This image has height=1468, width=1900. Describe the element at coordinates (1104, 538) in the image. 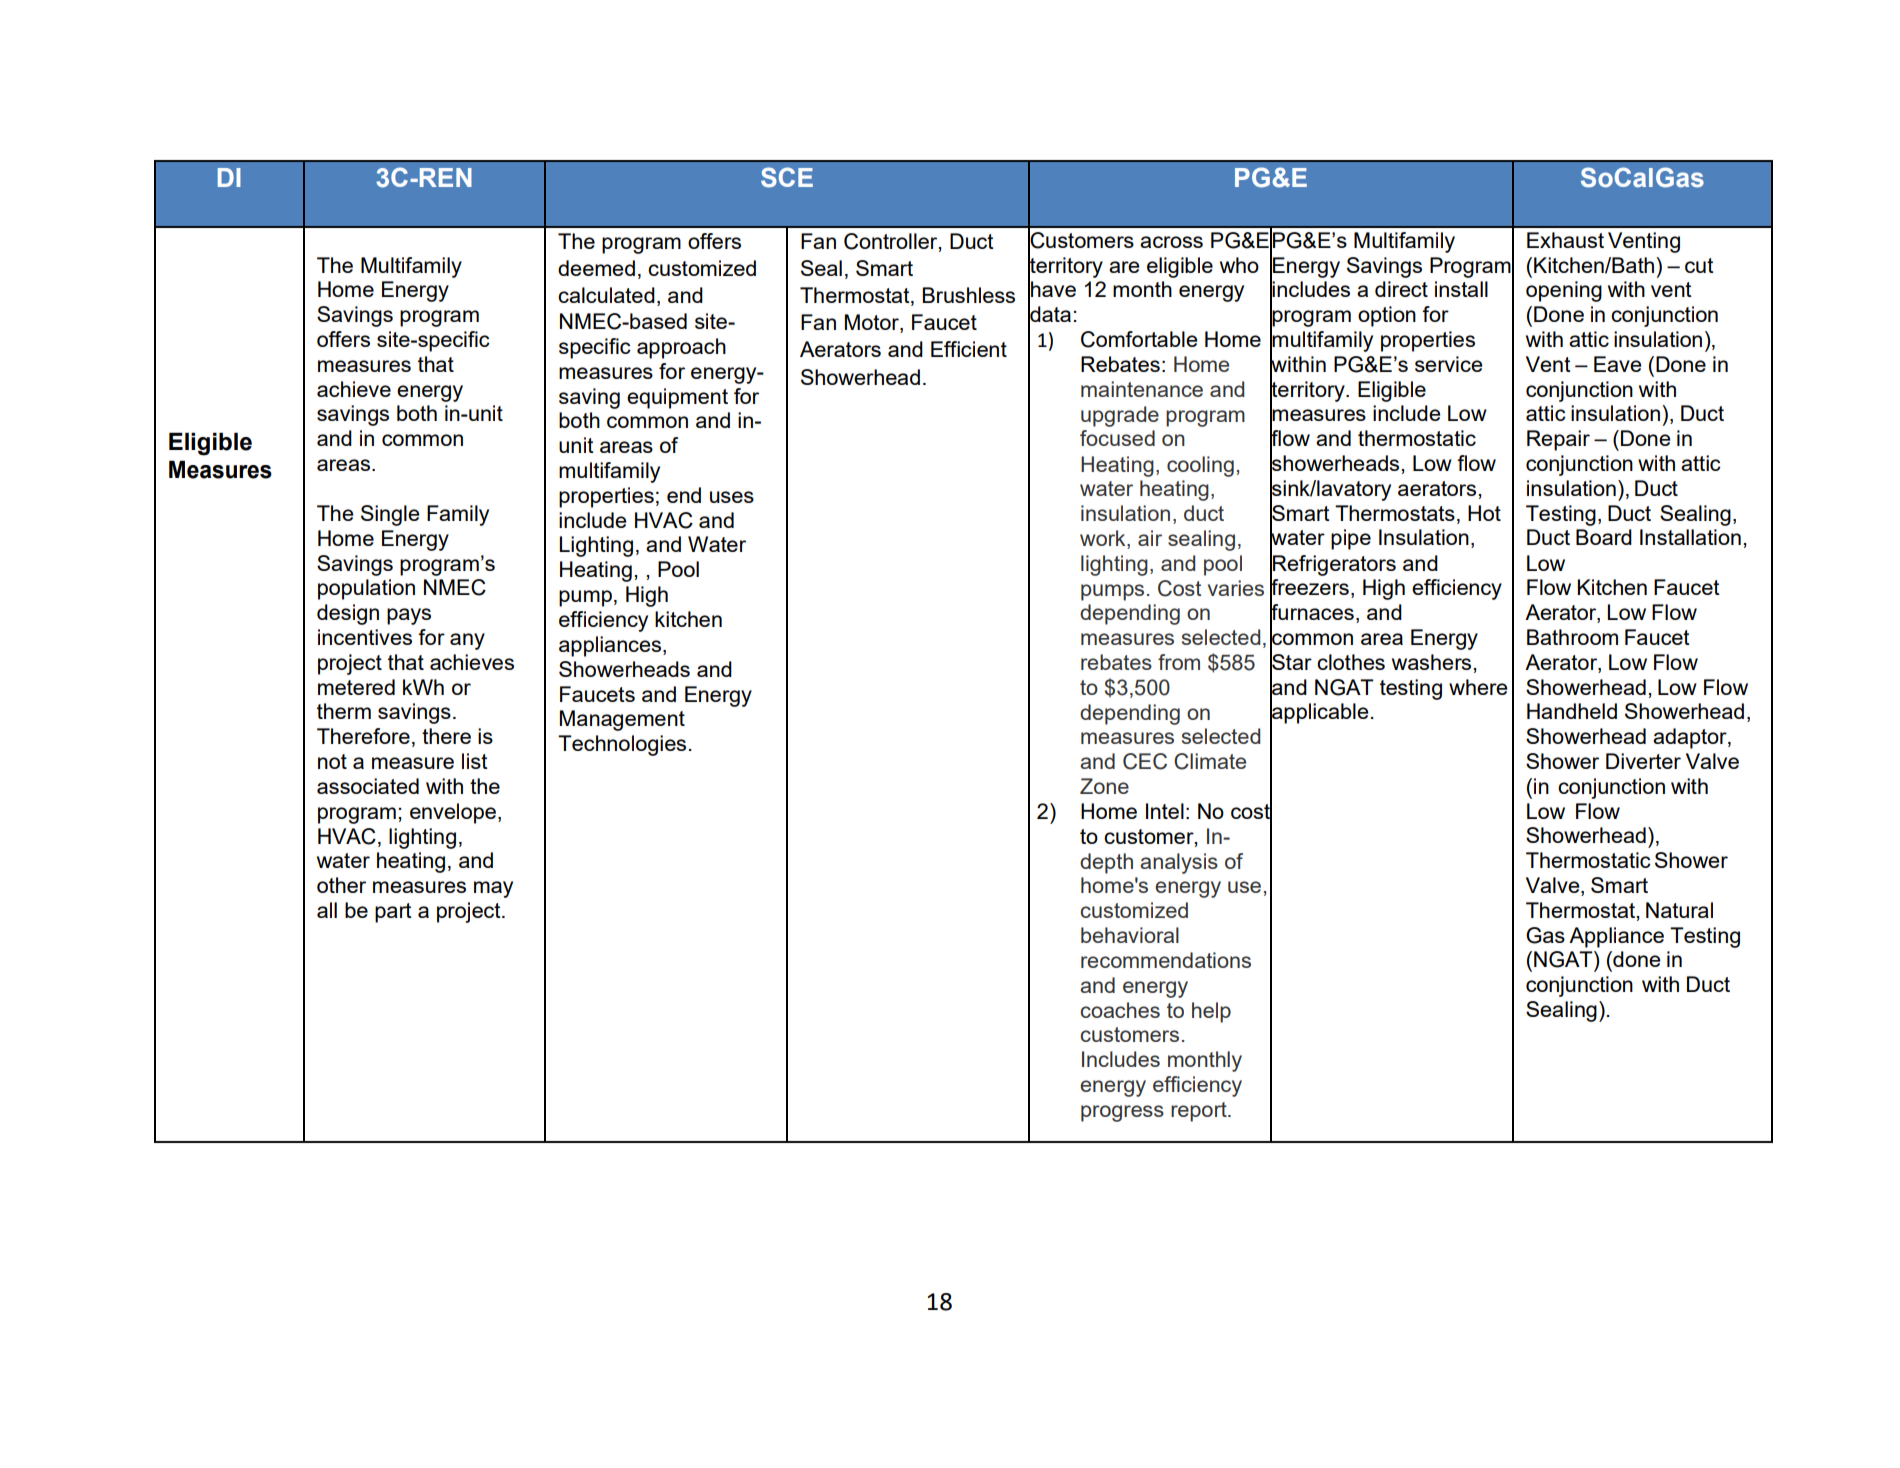

I see `work` at that location.
